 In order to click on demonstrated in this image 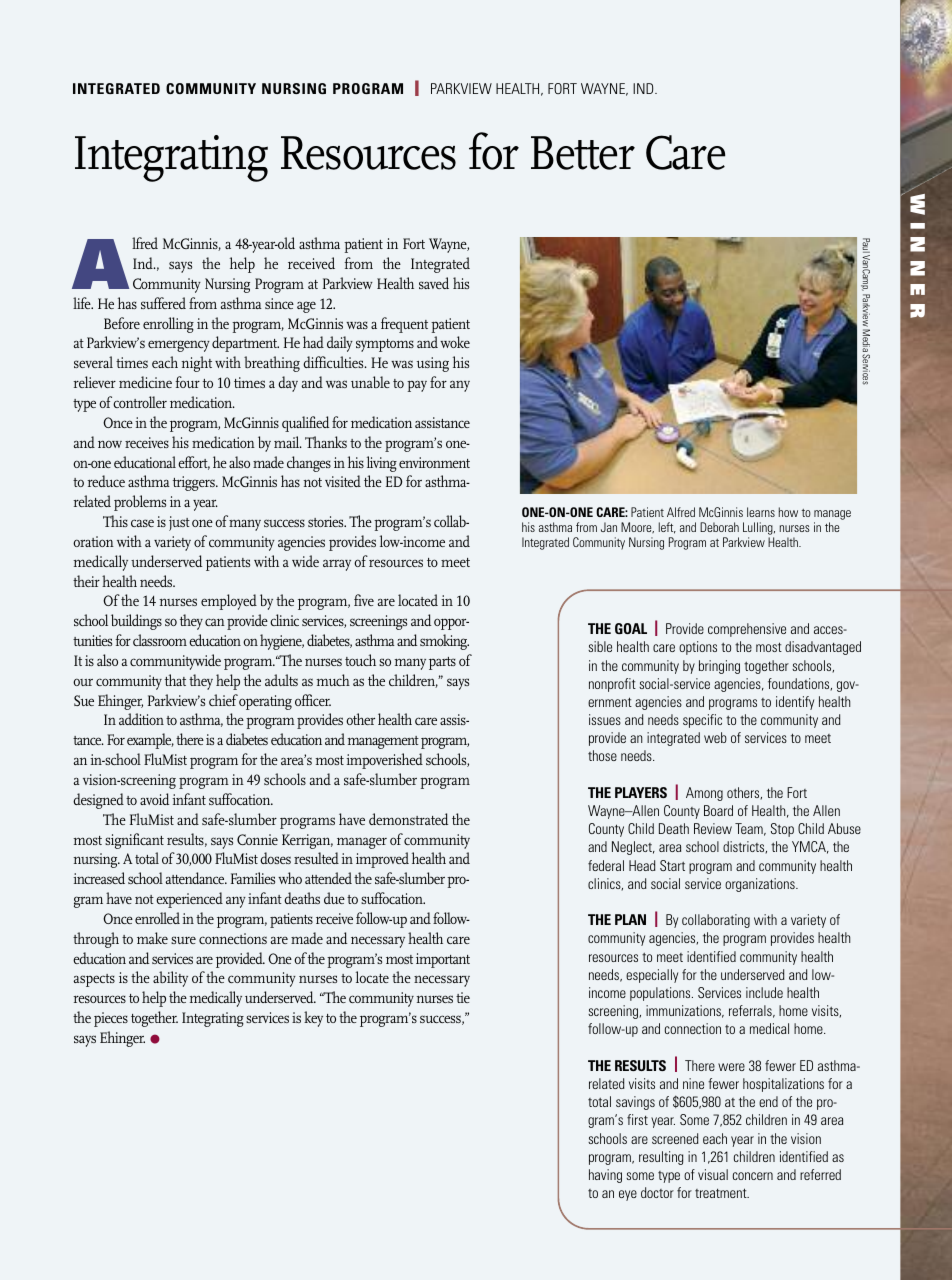, I will do `click(408, 819)`.
